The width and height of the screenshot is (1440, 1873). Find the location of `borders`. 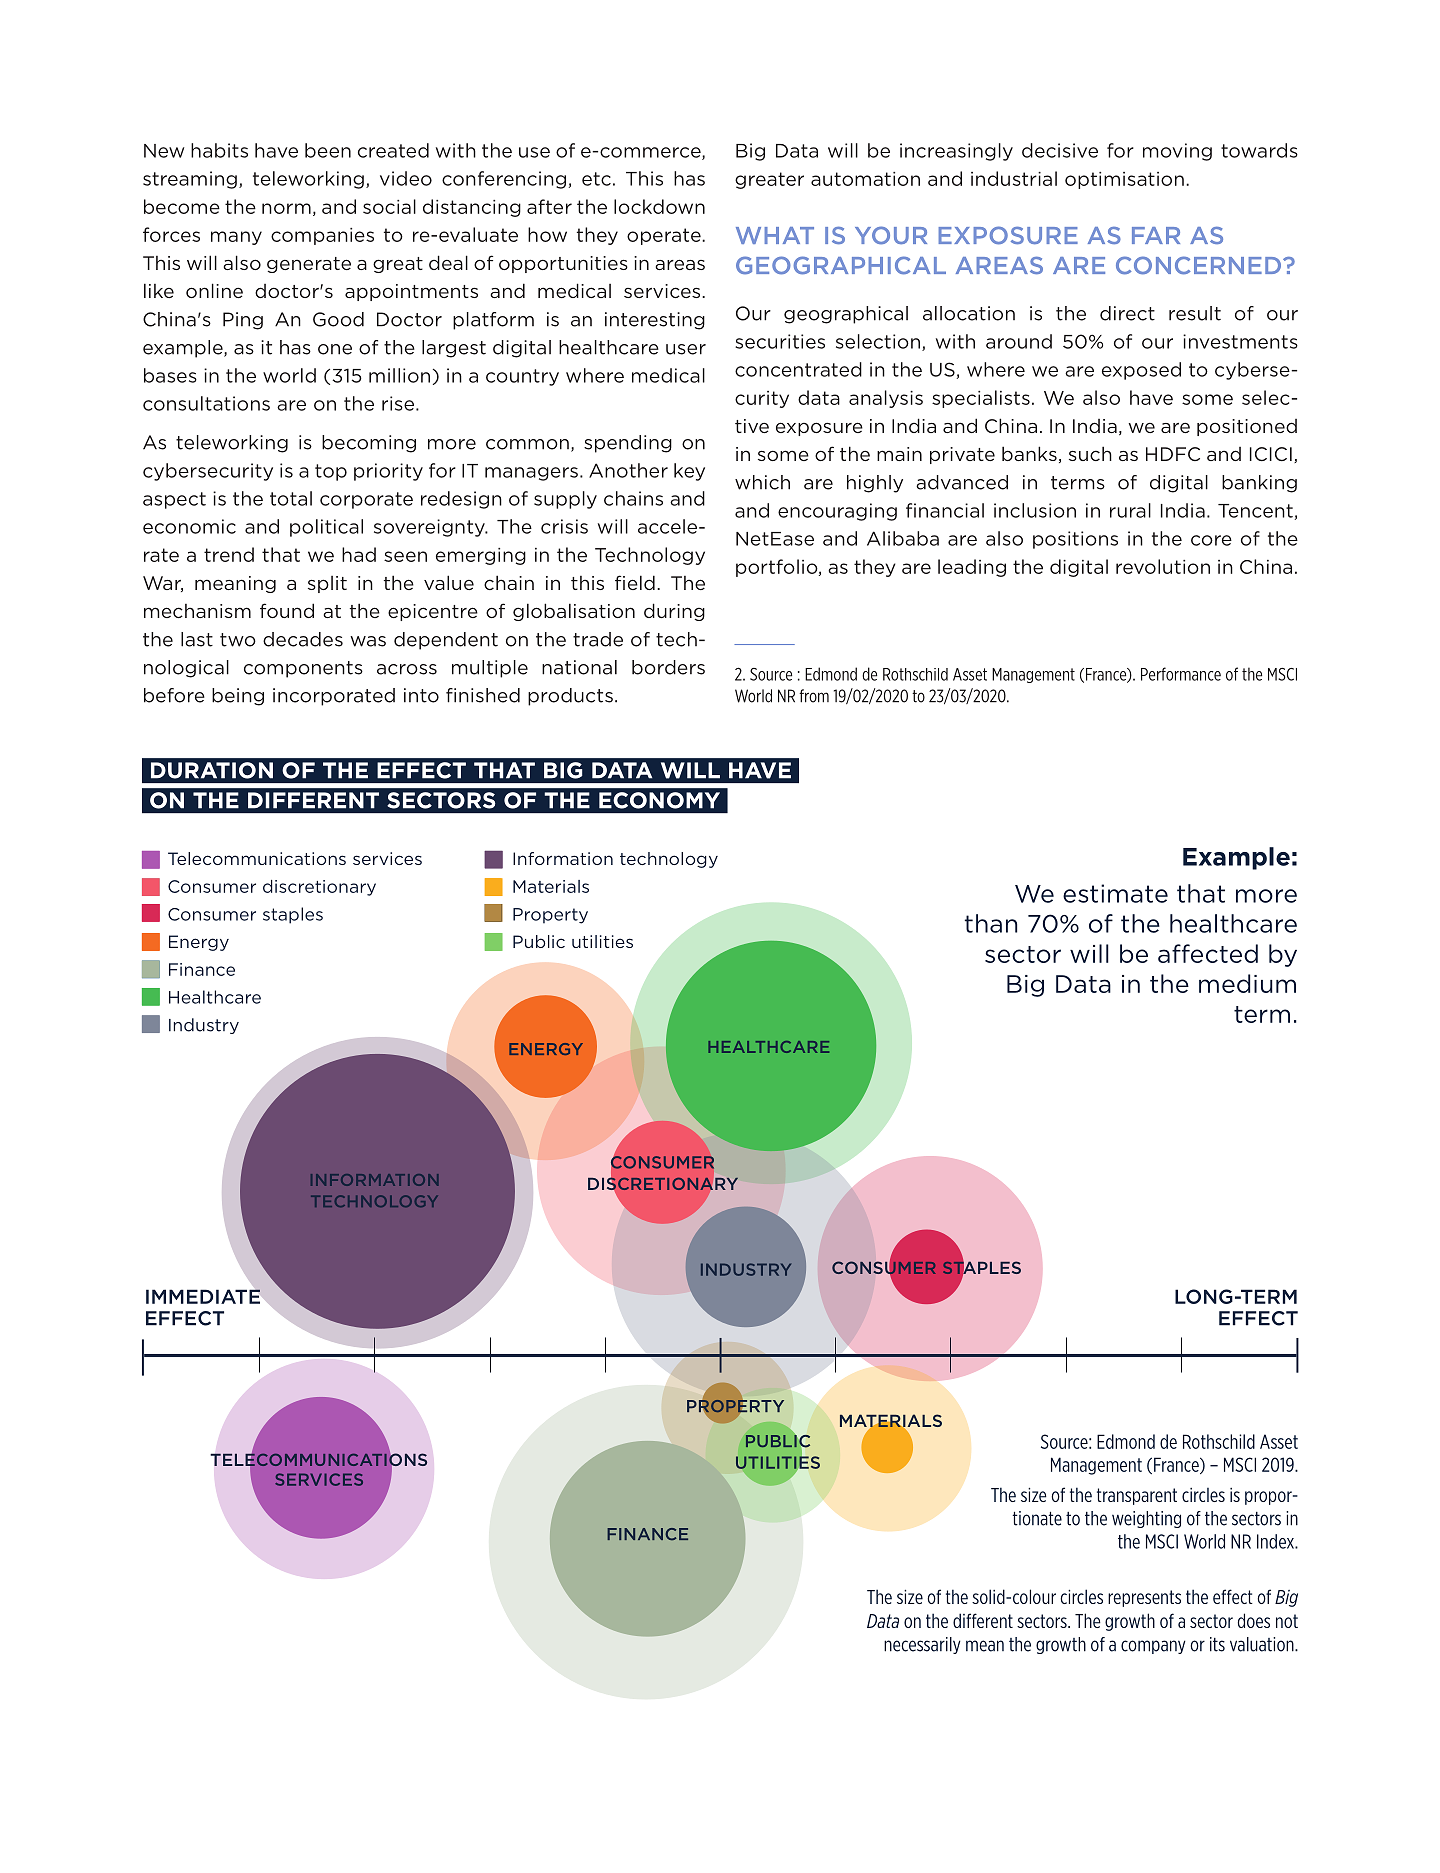

borders is located at coordinates (668, 667).
